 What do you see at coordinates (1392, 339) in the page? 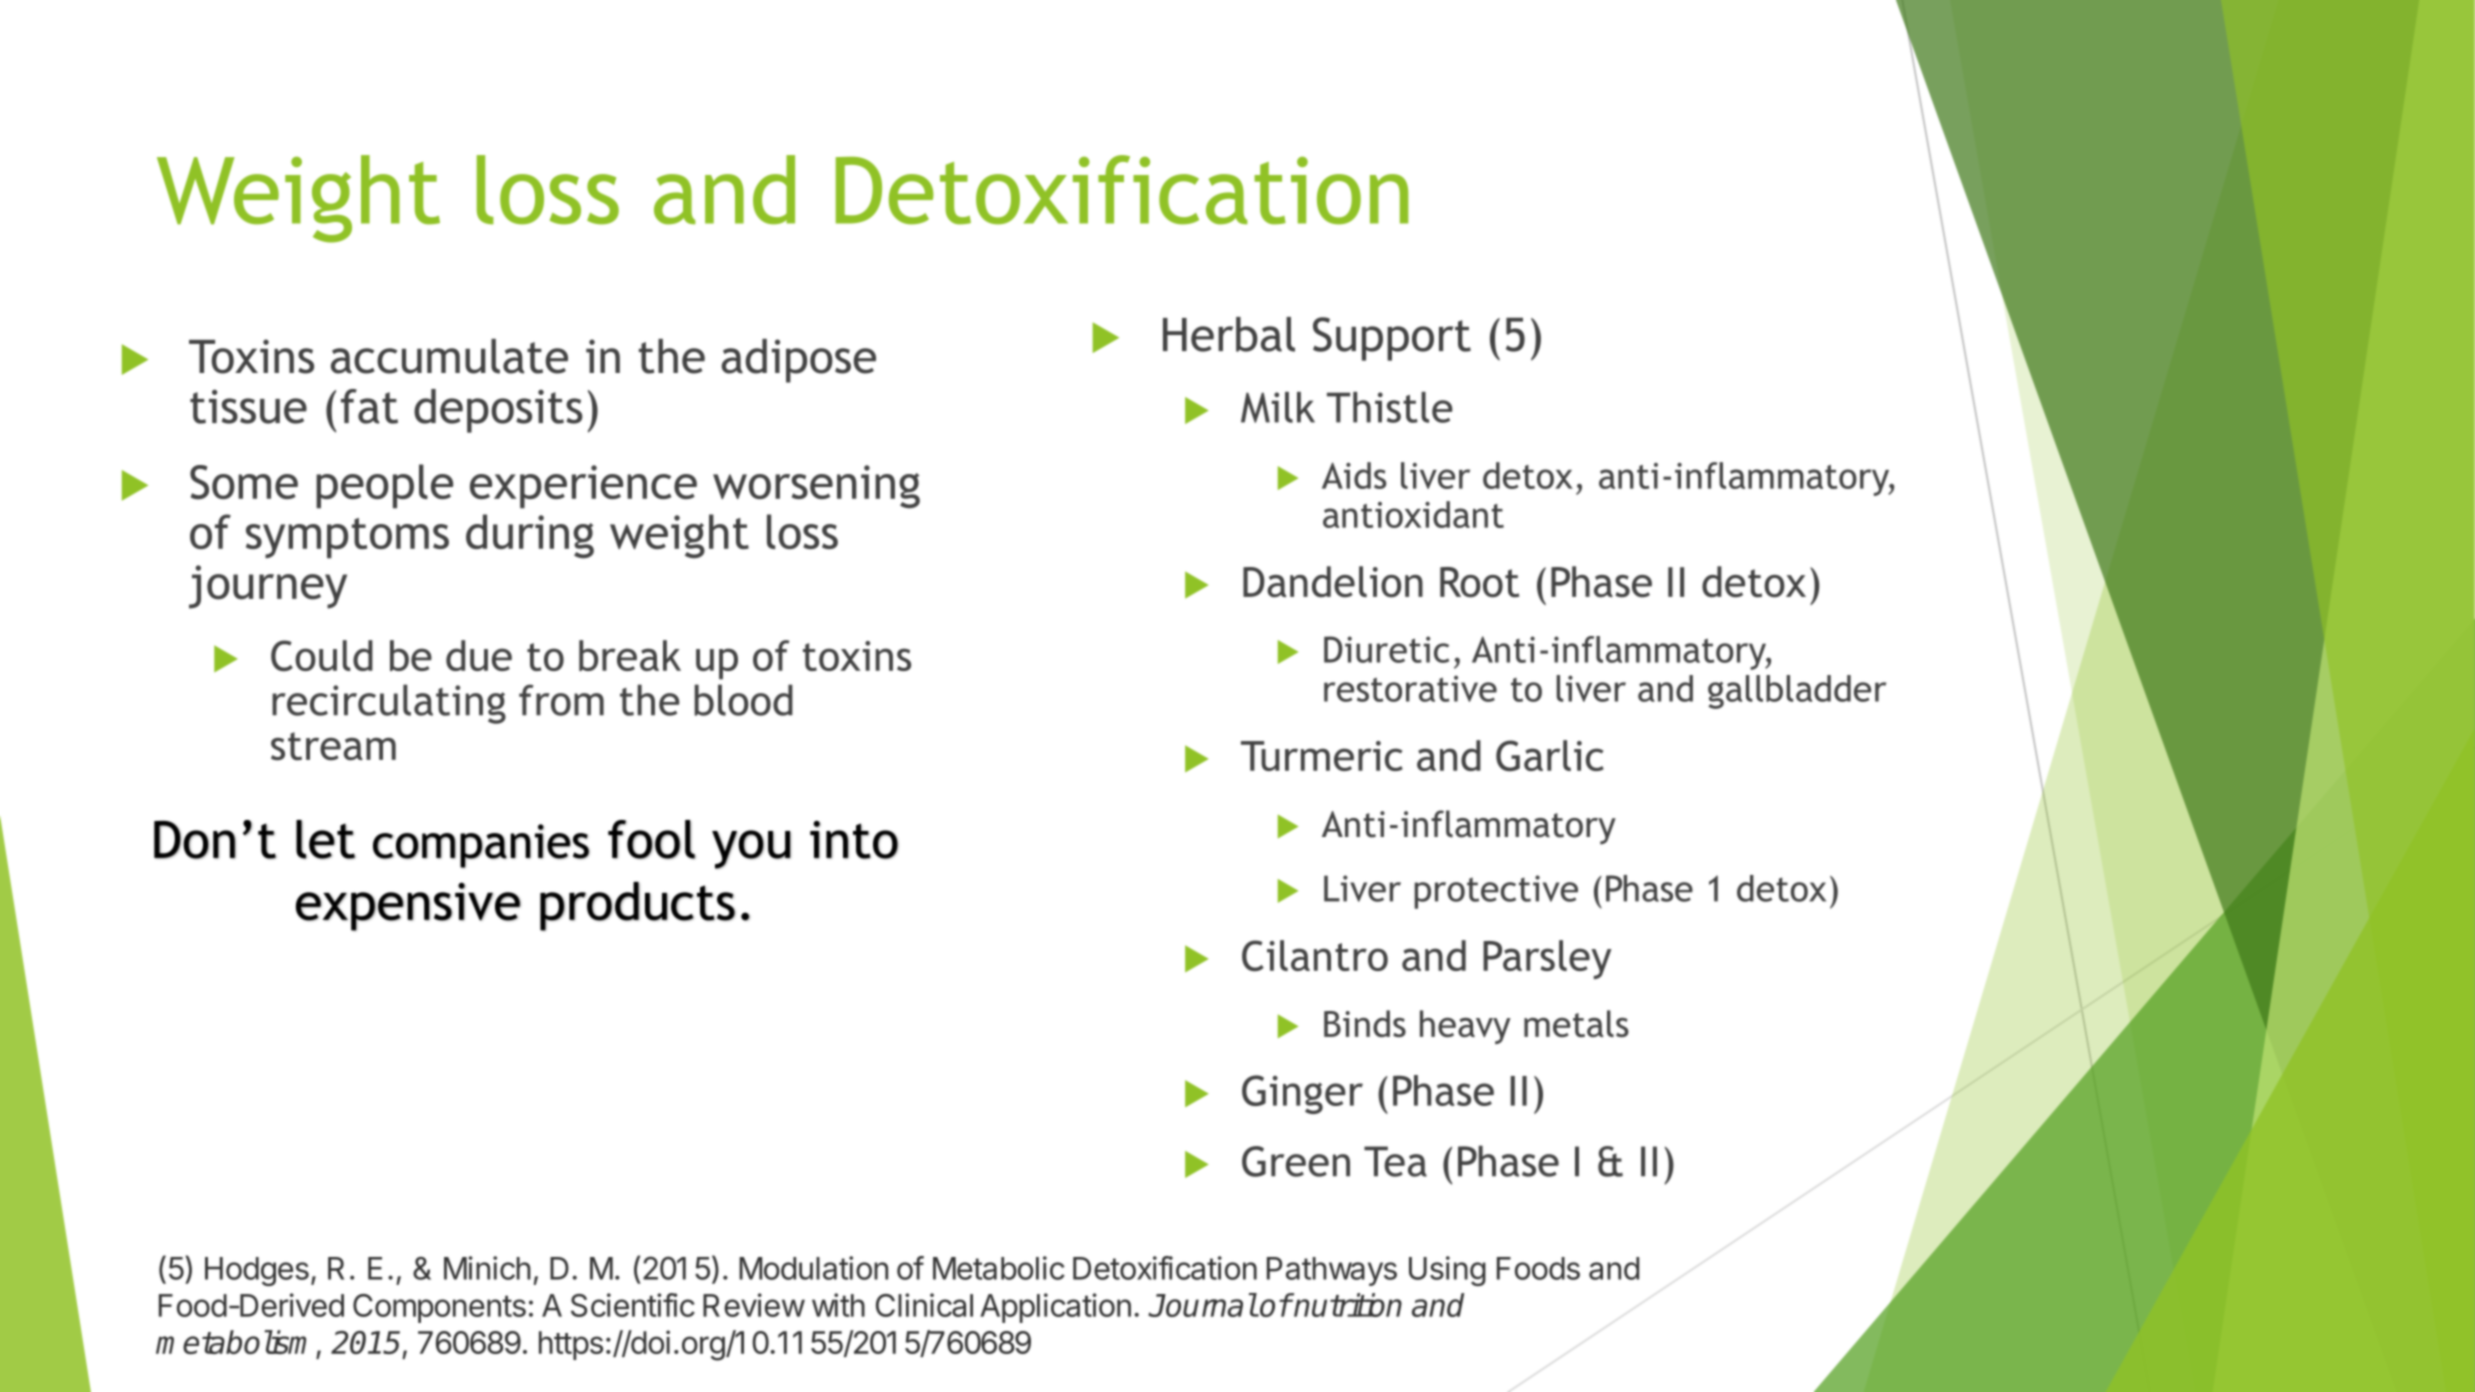
I see `Support` at bounding box center [1392, 339].
